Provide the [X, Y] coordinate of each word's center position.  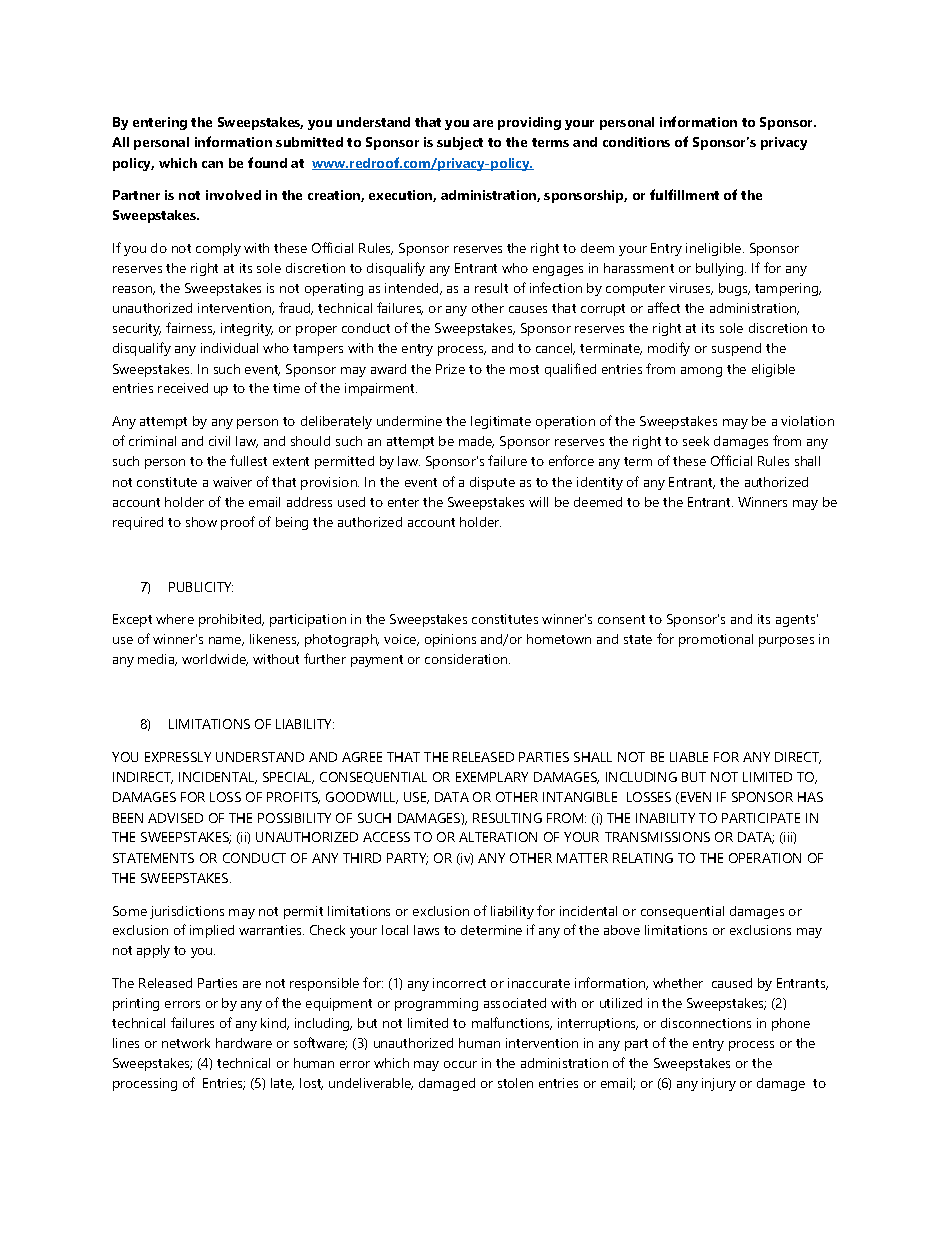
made [476, 442]
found [267, 162]
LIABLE [689, 757]
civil [219, 441]
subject [460, 143]
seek [696, 441]
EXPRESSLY [178, 757]
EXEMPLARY [492, 777]
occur [460, 1064]
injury [719, 1084]
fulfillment [684, 194]
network [186, 1043]
